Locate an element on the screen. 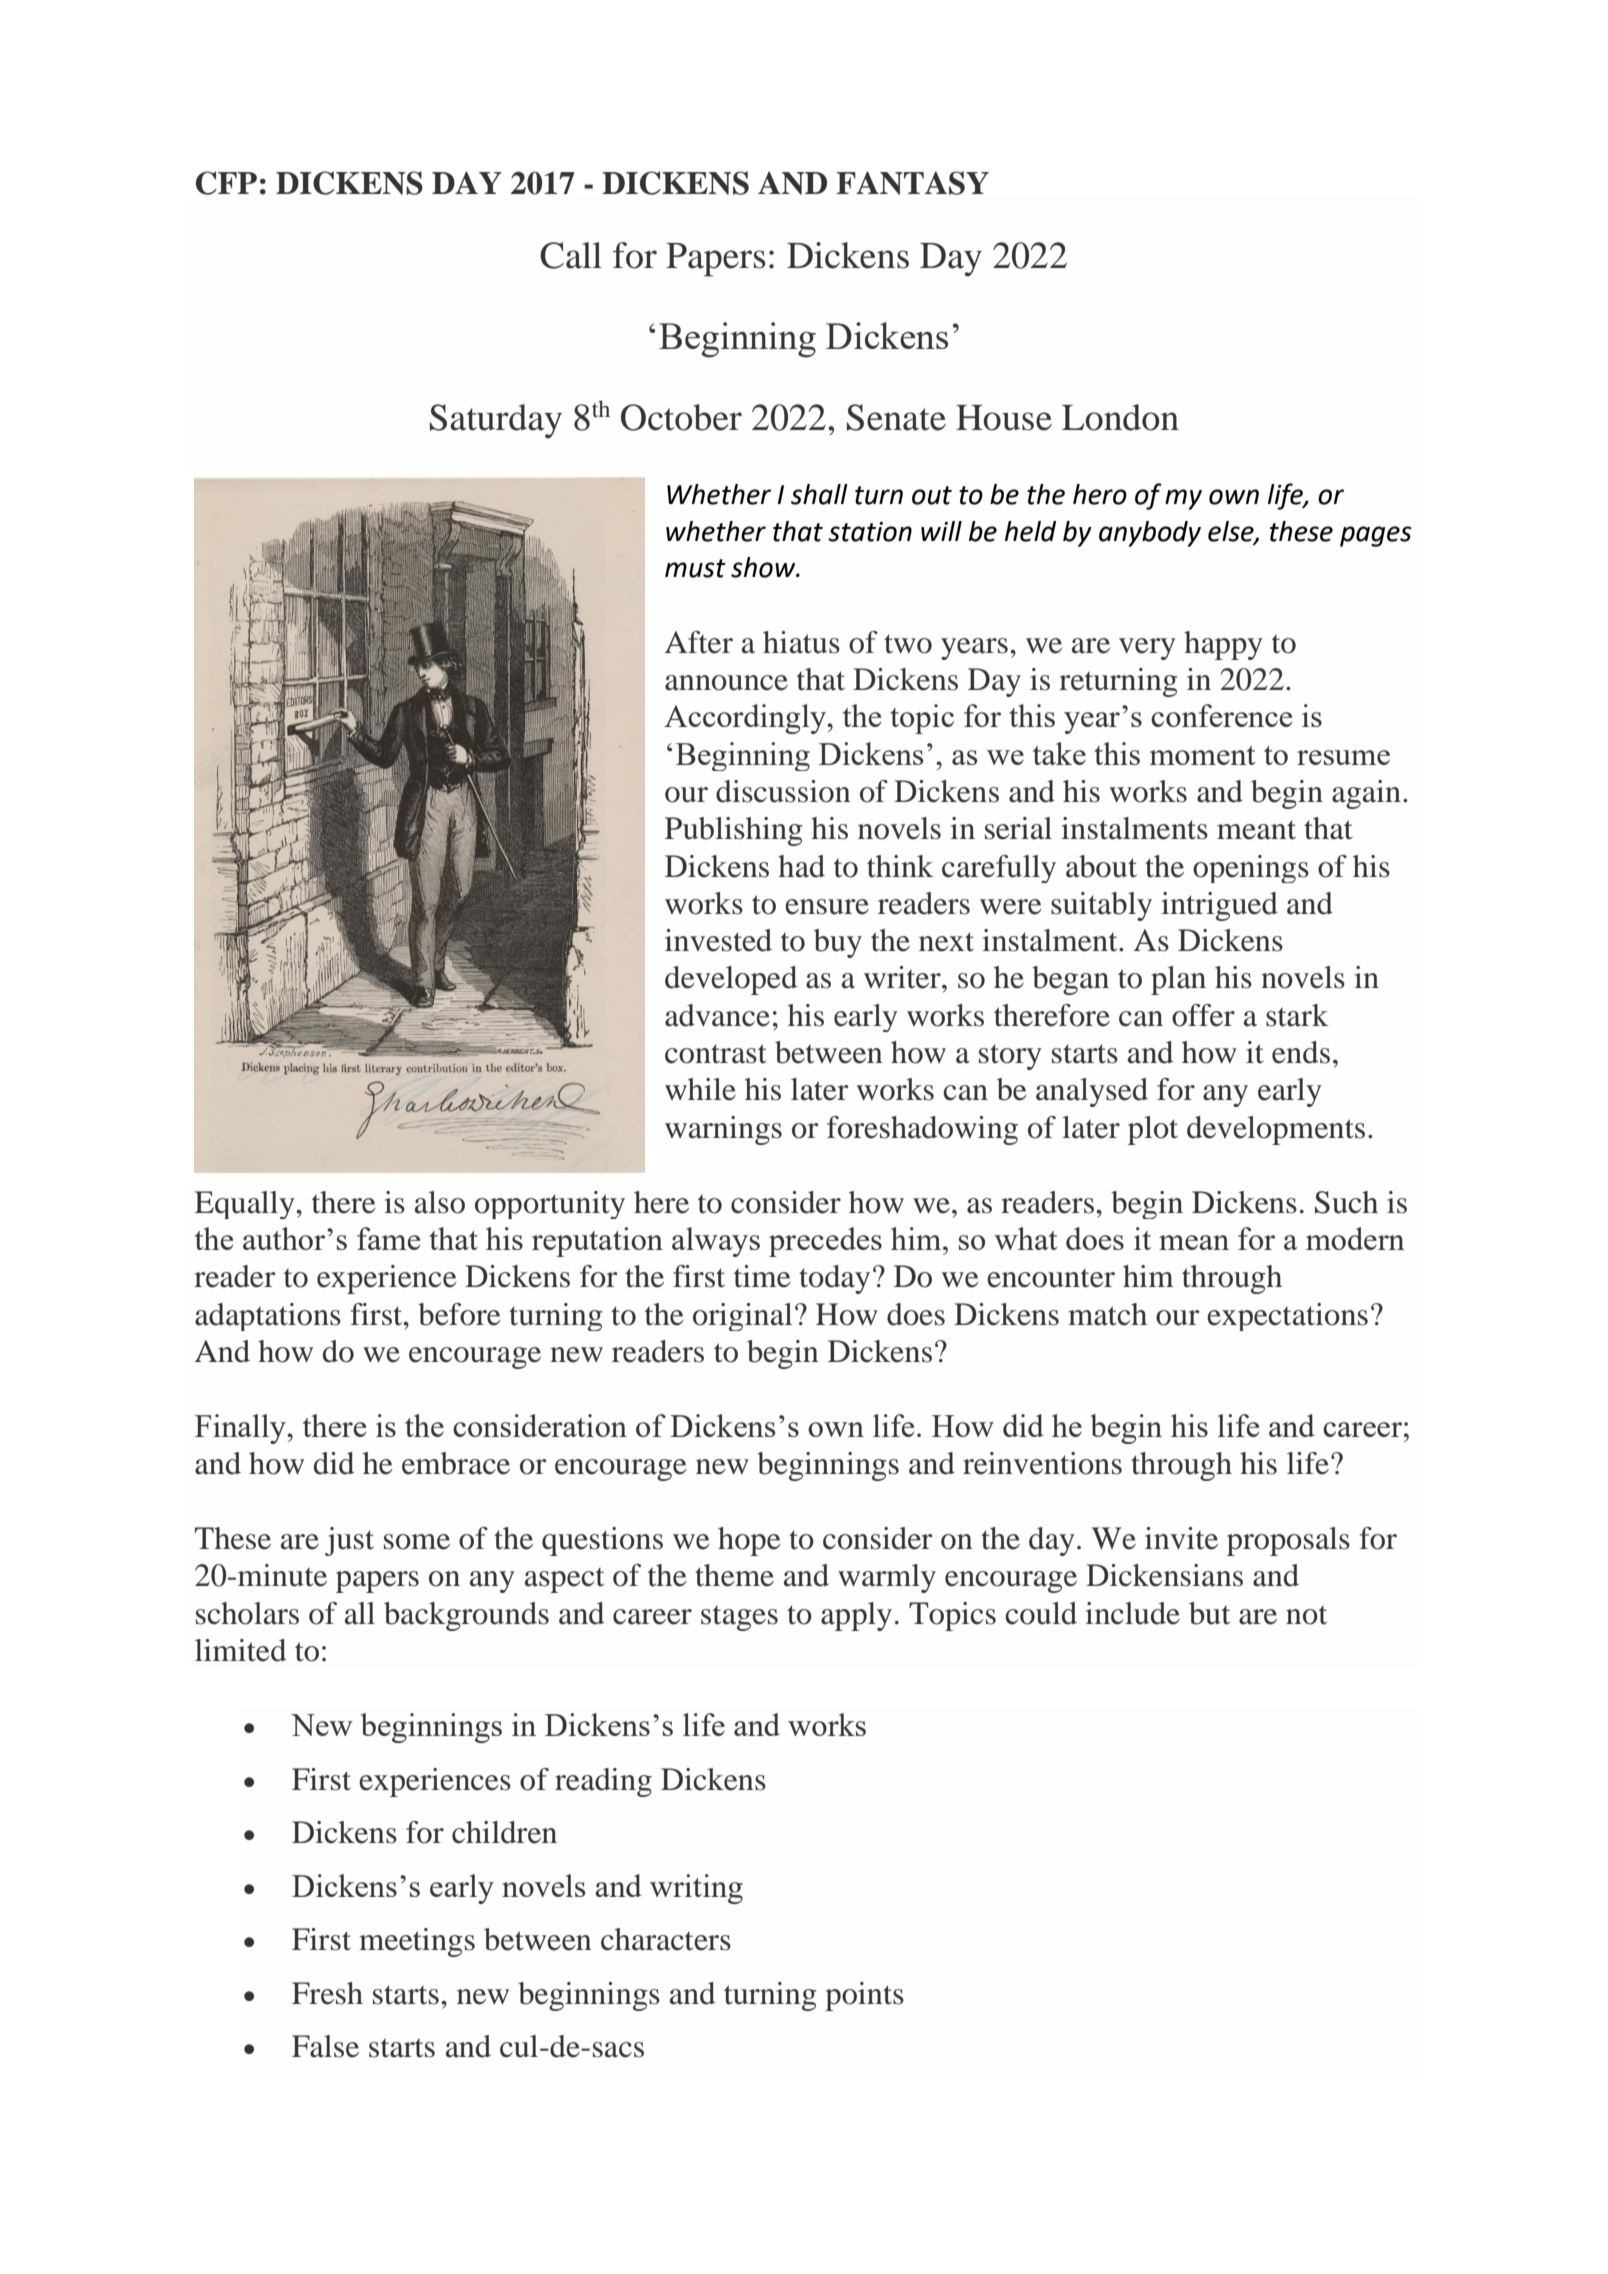  CFP is located at coordinates (226, 183).
